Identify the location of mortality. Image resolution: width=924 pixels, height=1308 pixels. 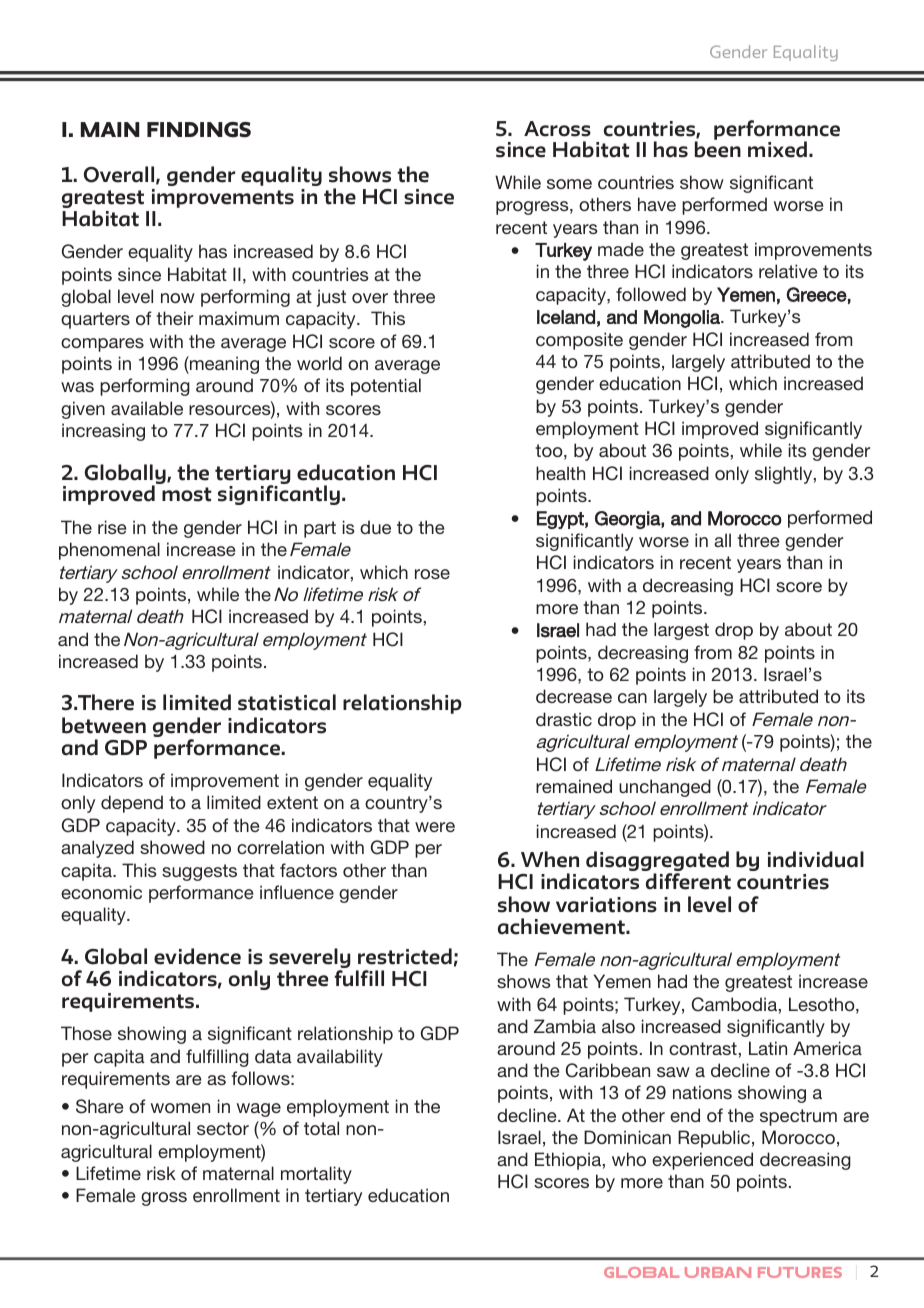
(316, 1175).
